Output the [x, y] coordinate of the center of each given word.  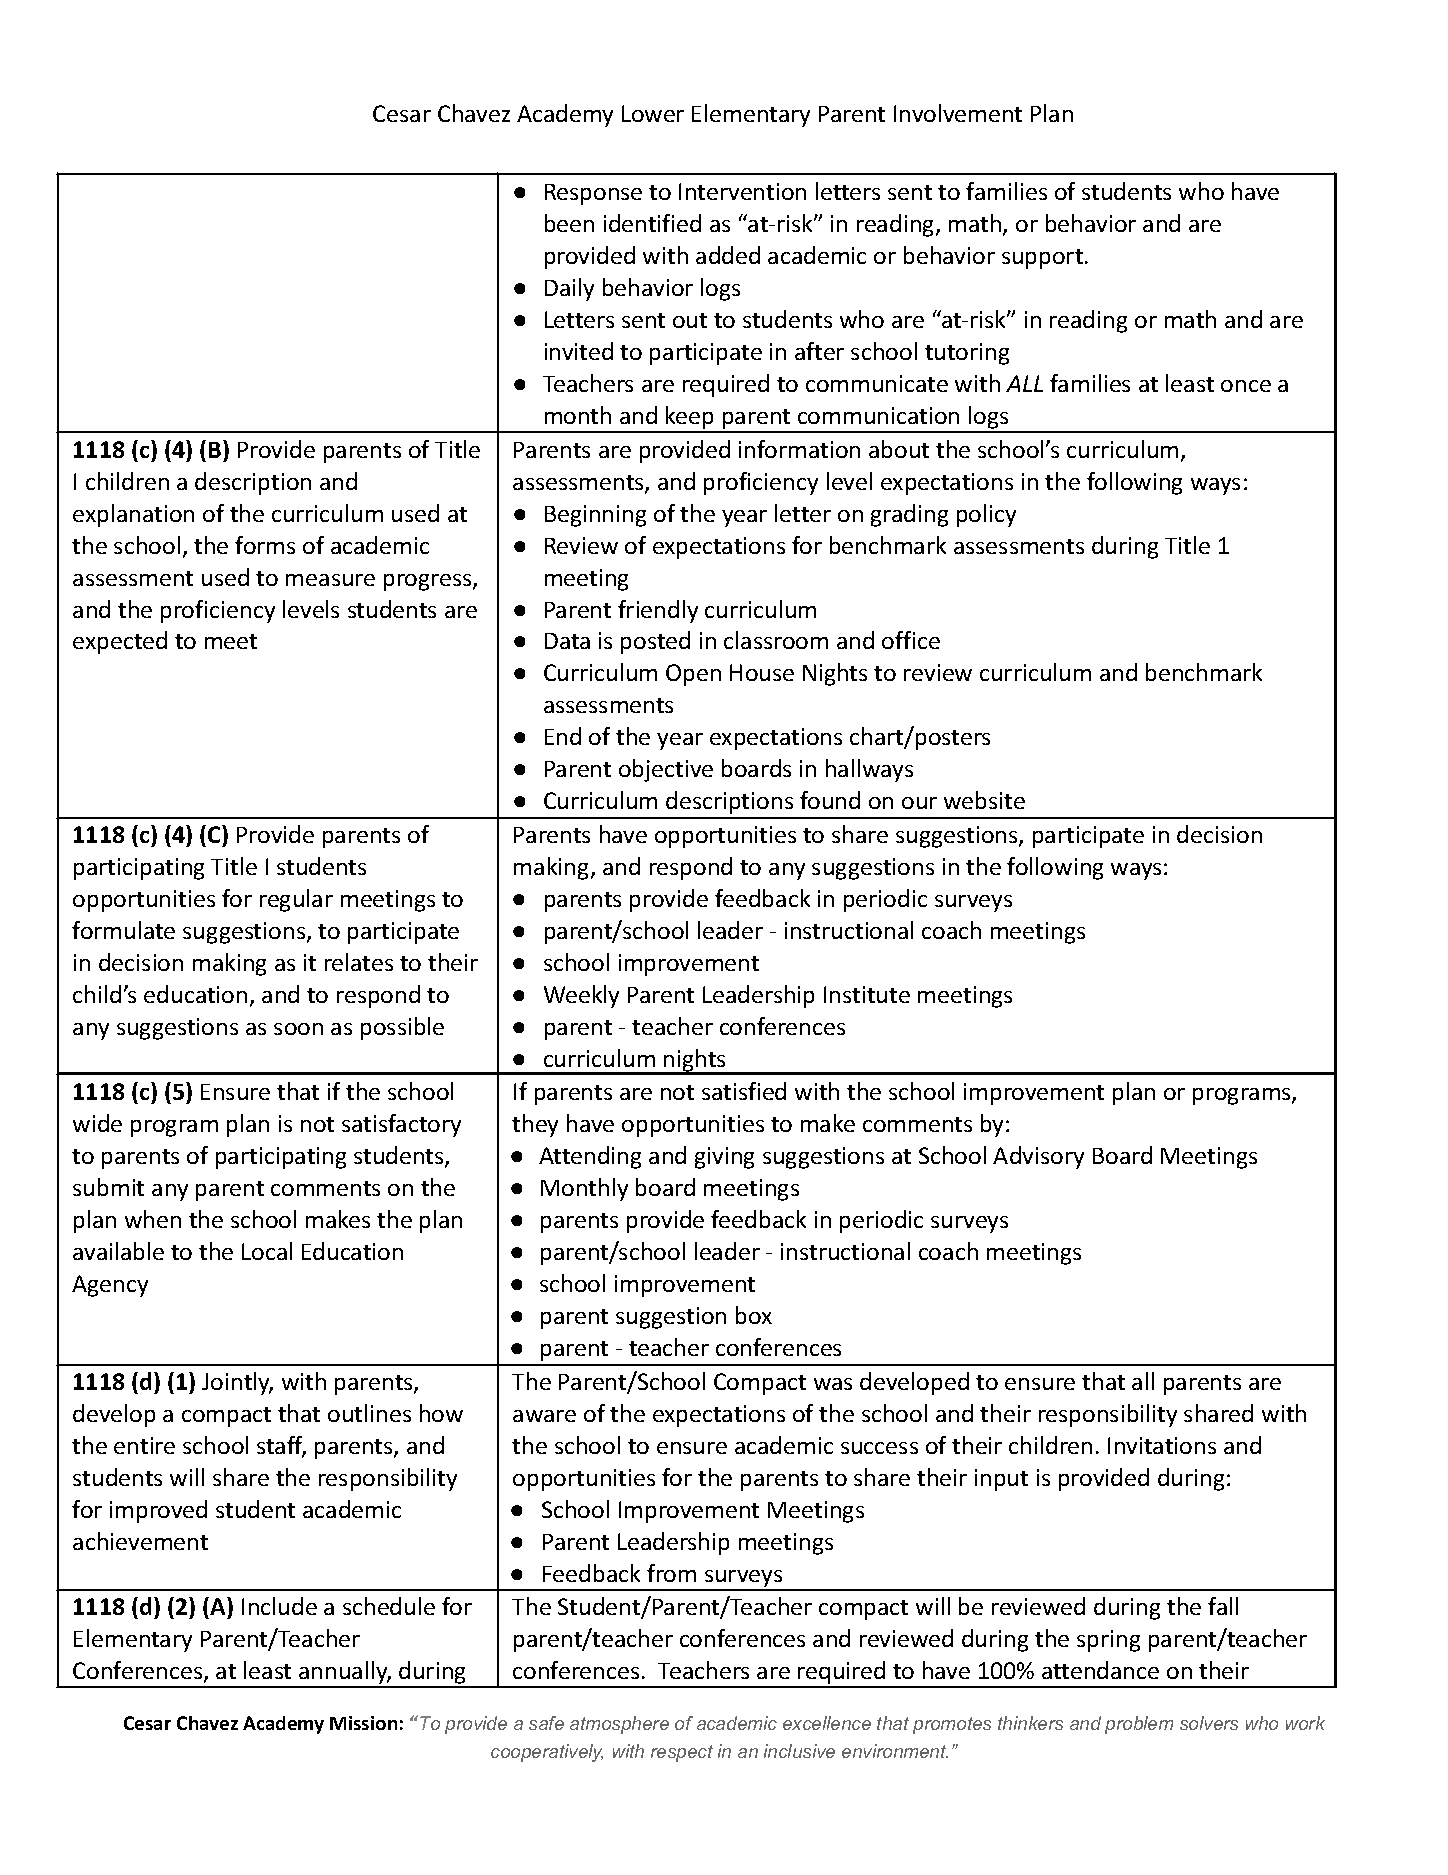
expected [120, 642]
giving [724, 1158]
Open [693, 675]
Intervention [742, 191]
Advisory [1038, 1157]
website [984, 800]
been [569, 223]
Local [267, 1251]
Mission [363, 1723]
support [1042, 259]
